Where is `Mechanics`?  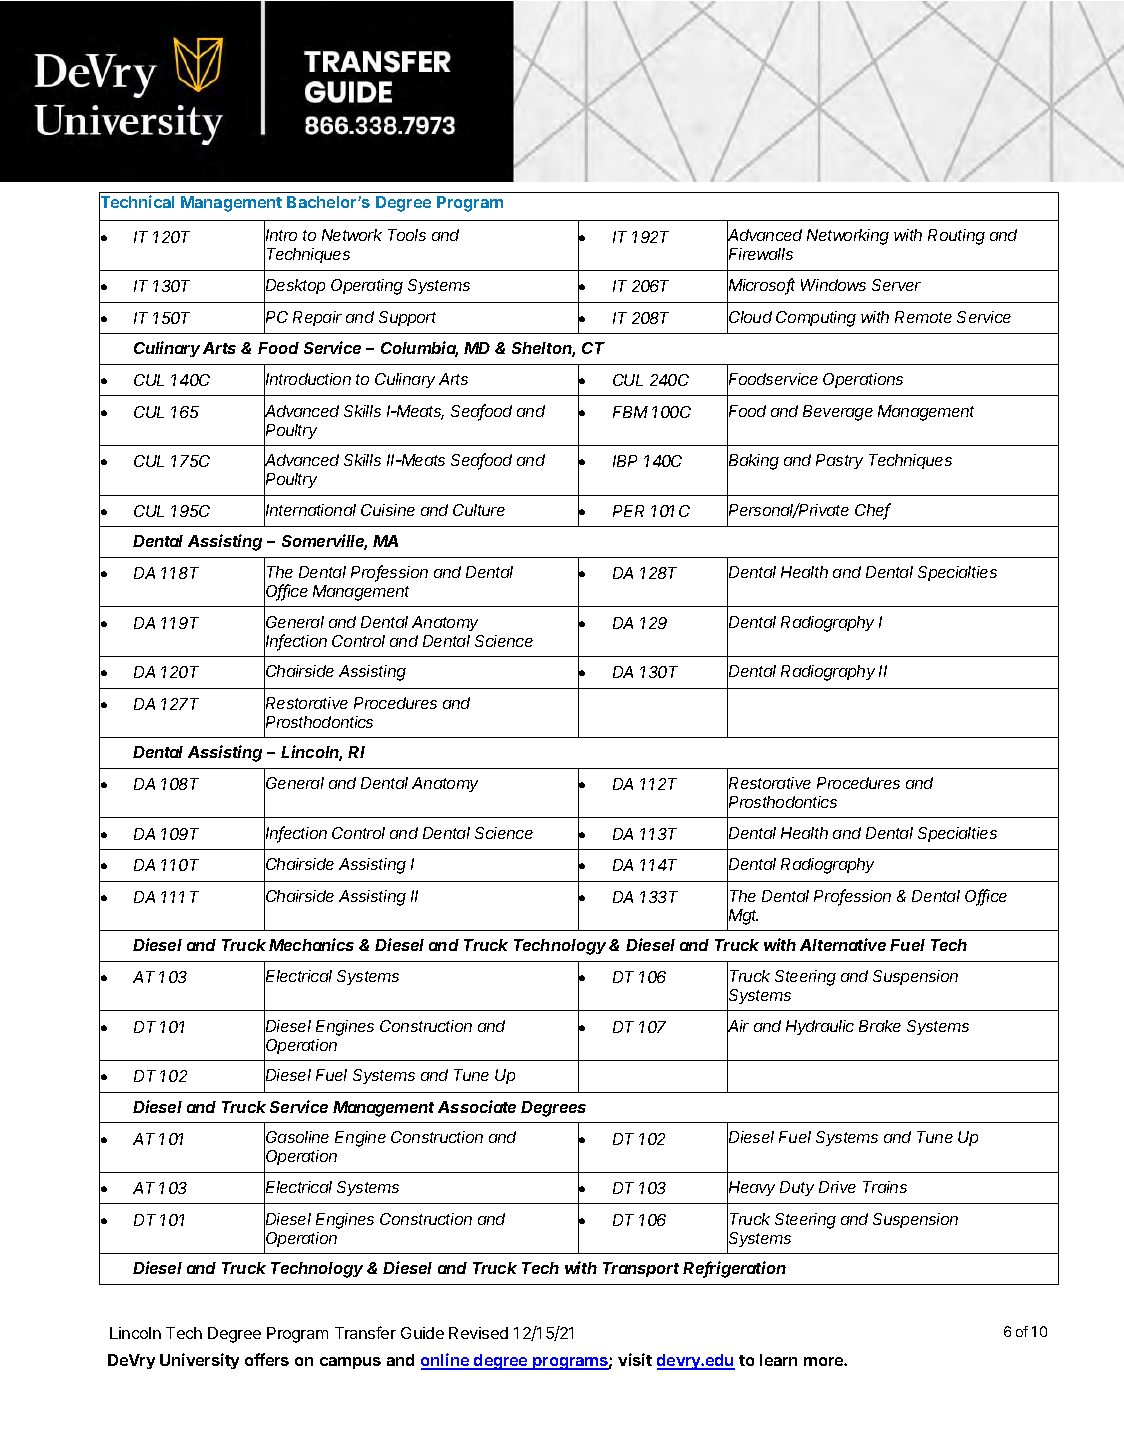 Mechanics is located at coordinates (311, 944).
